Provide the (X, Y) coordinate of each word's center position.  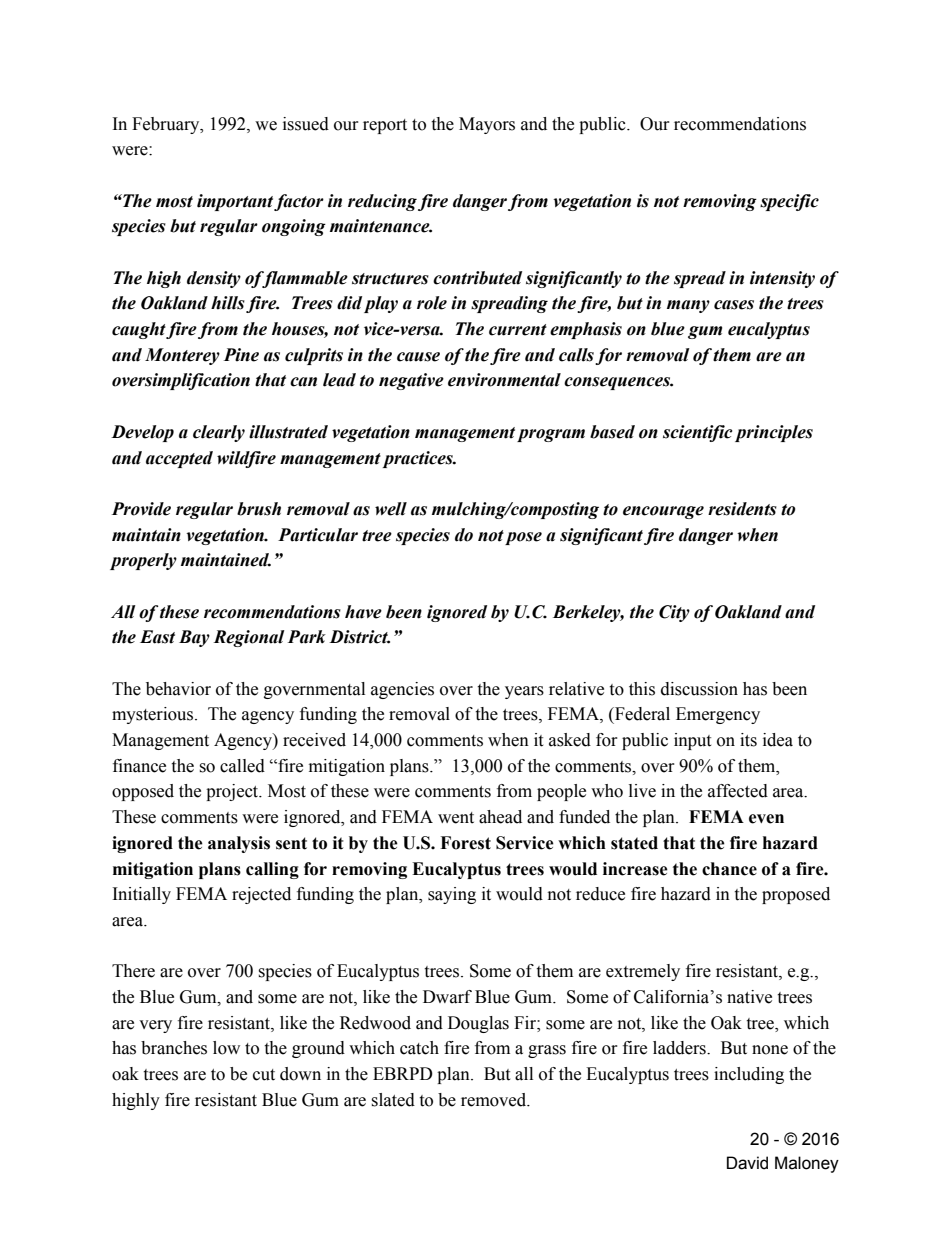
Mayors (487, 125)
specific (789, 202)
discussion (699, 689)
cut (264, 1075)
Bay (194, 638)
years (524, 692)
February (167, 125)
